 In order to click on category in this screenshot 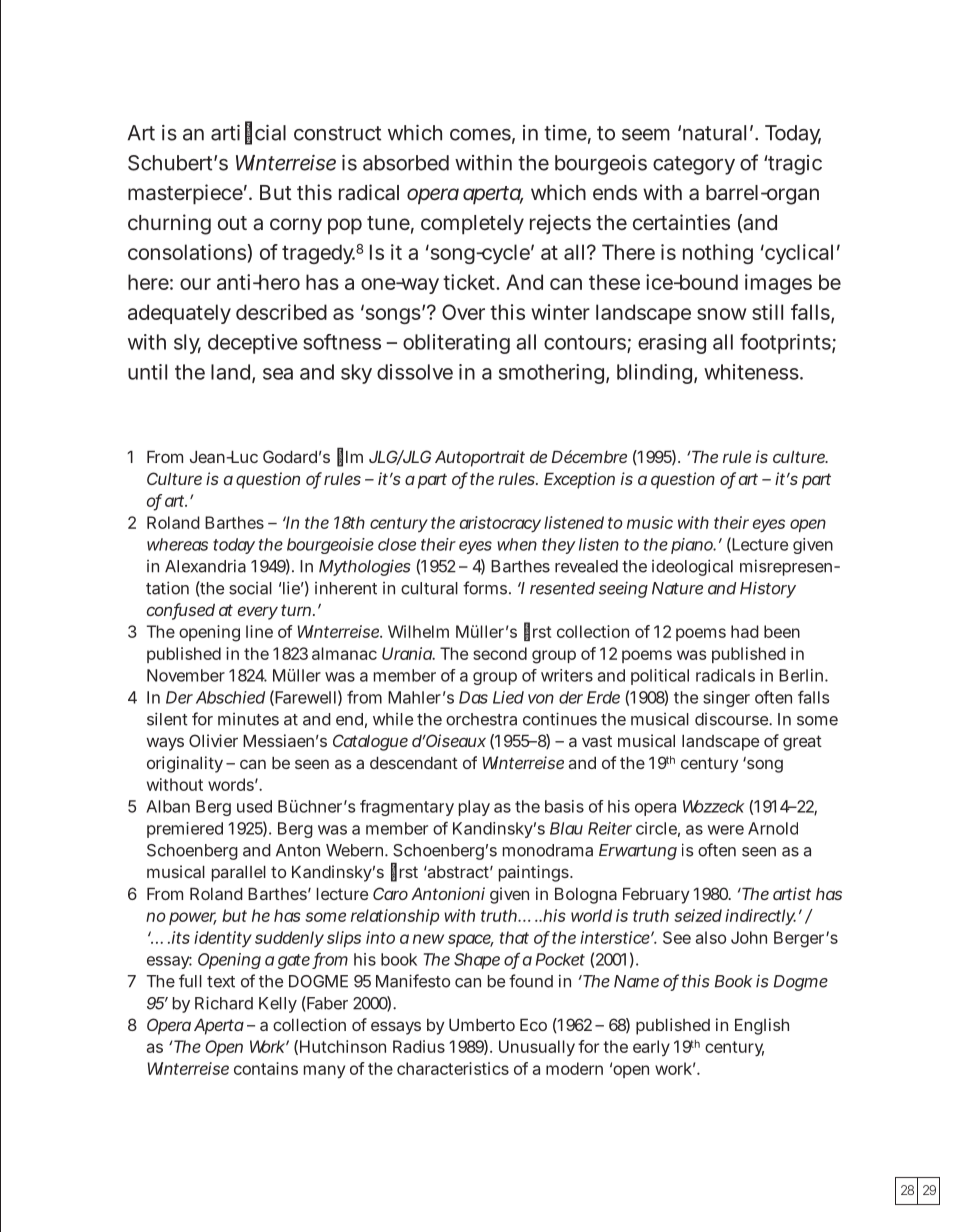, I will do `click(694, 165)`.
